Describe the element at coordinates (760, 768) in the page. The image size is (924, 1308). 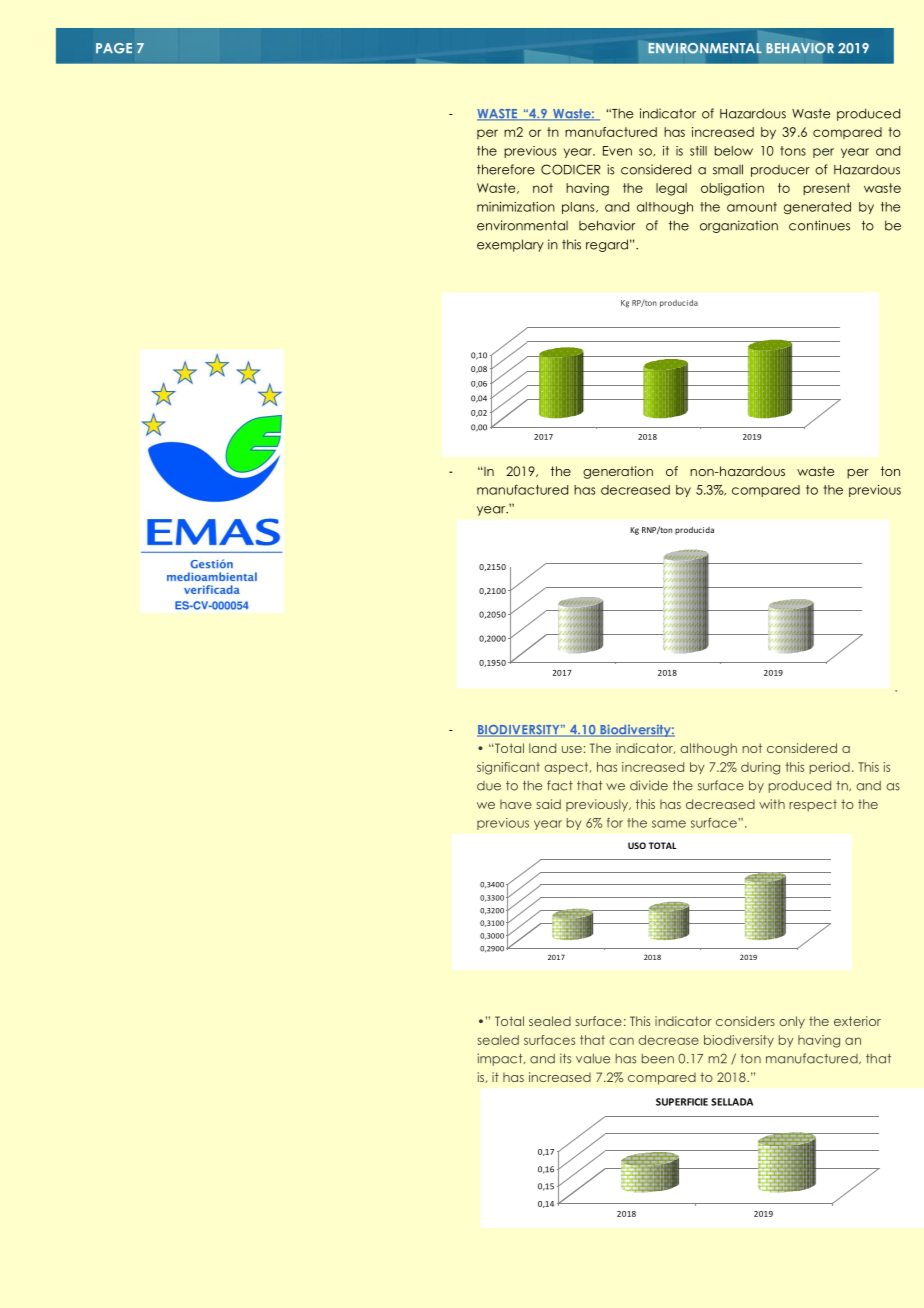
I see `during` at that location.
